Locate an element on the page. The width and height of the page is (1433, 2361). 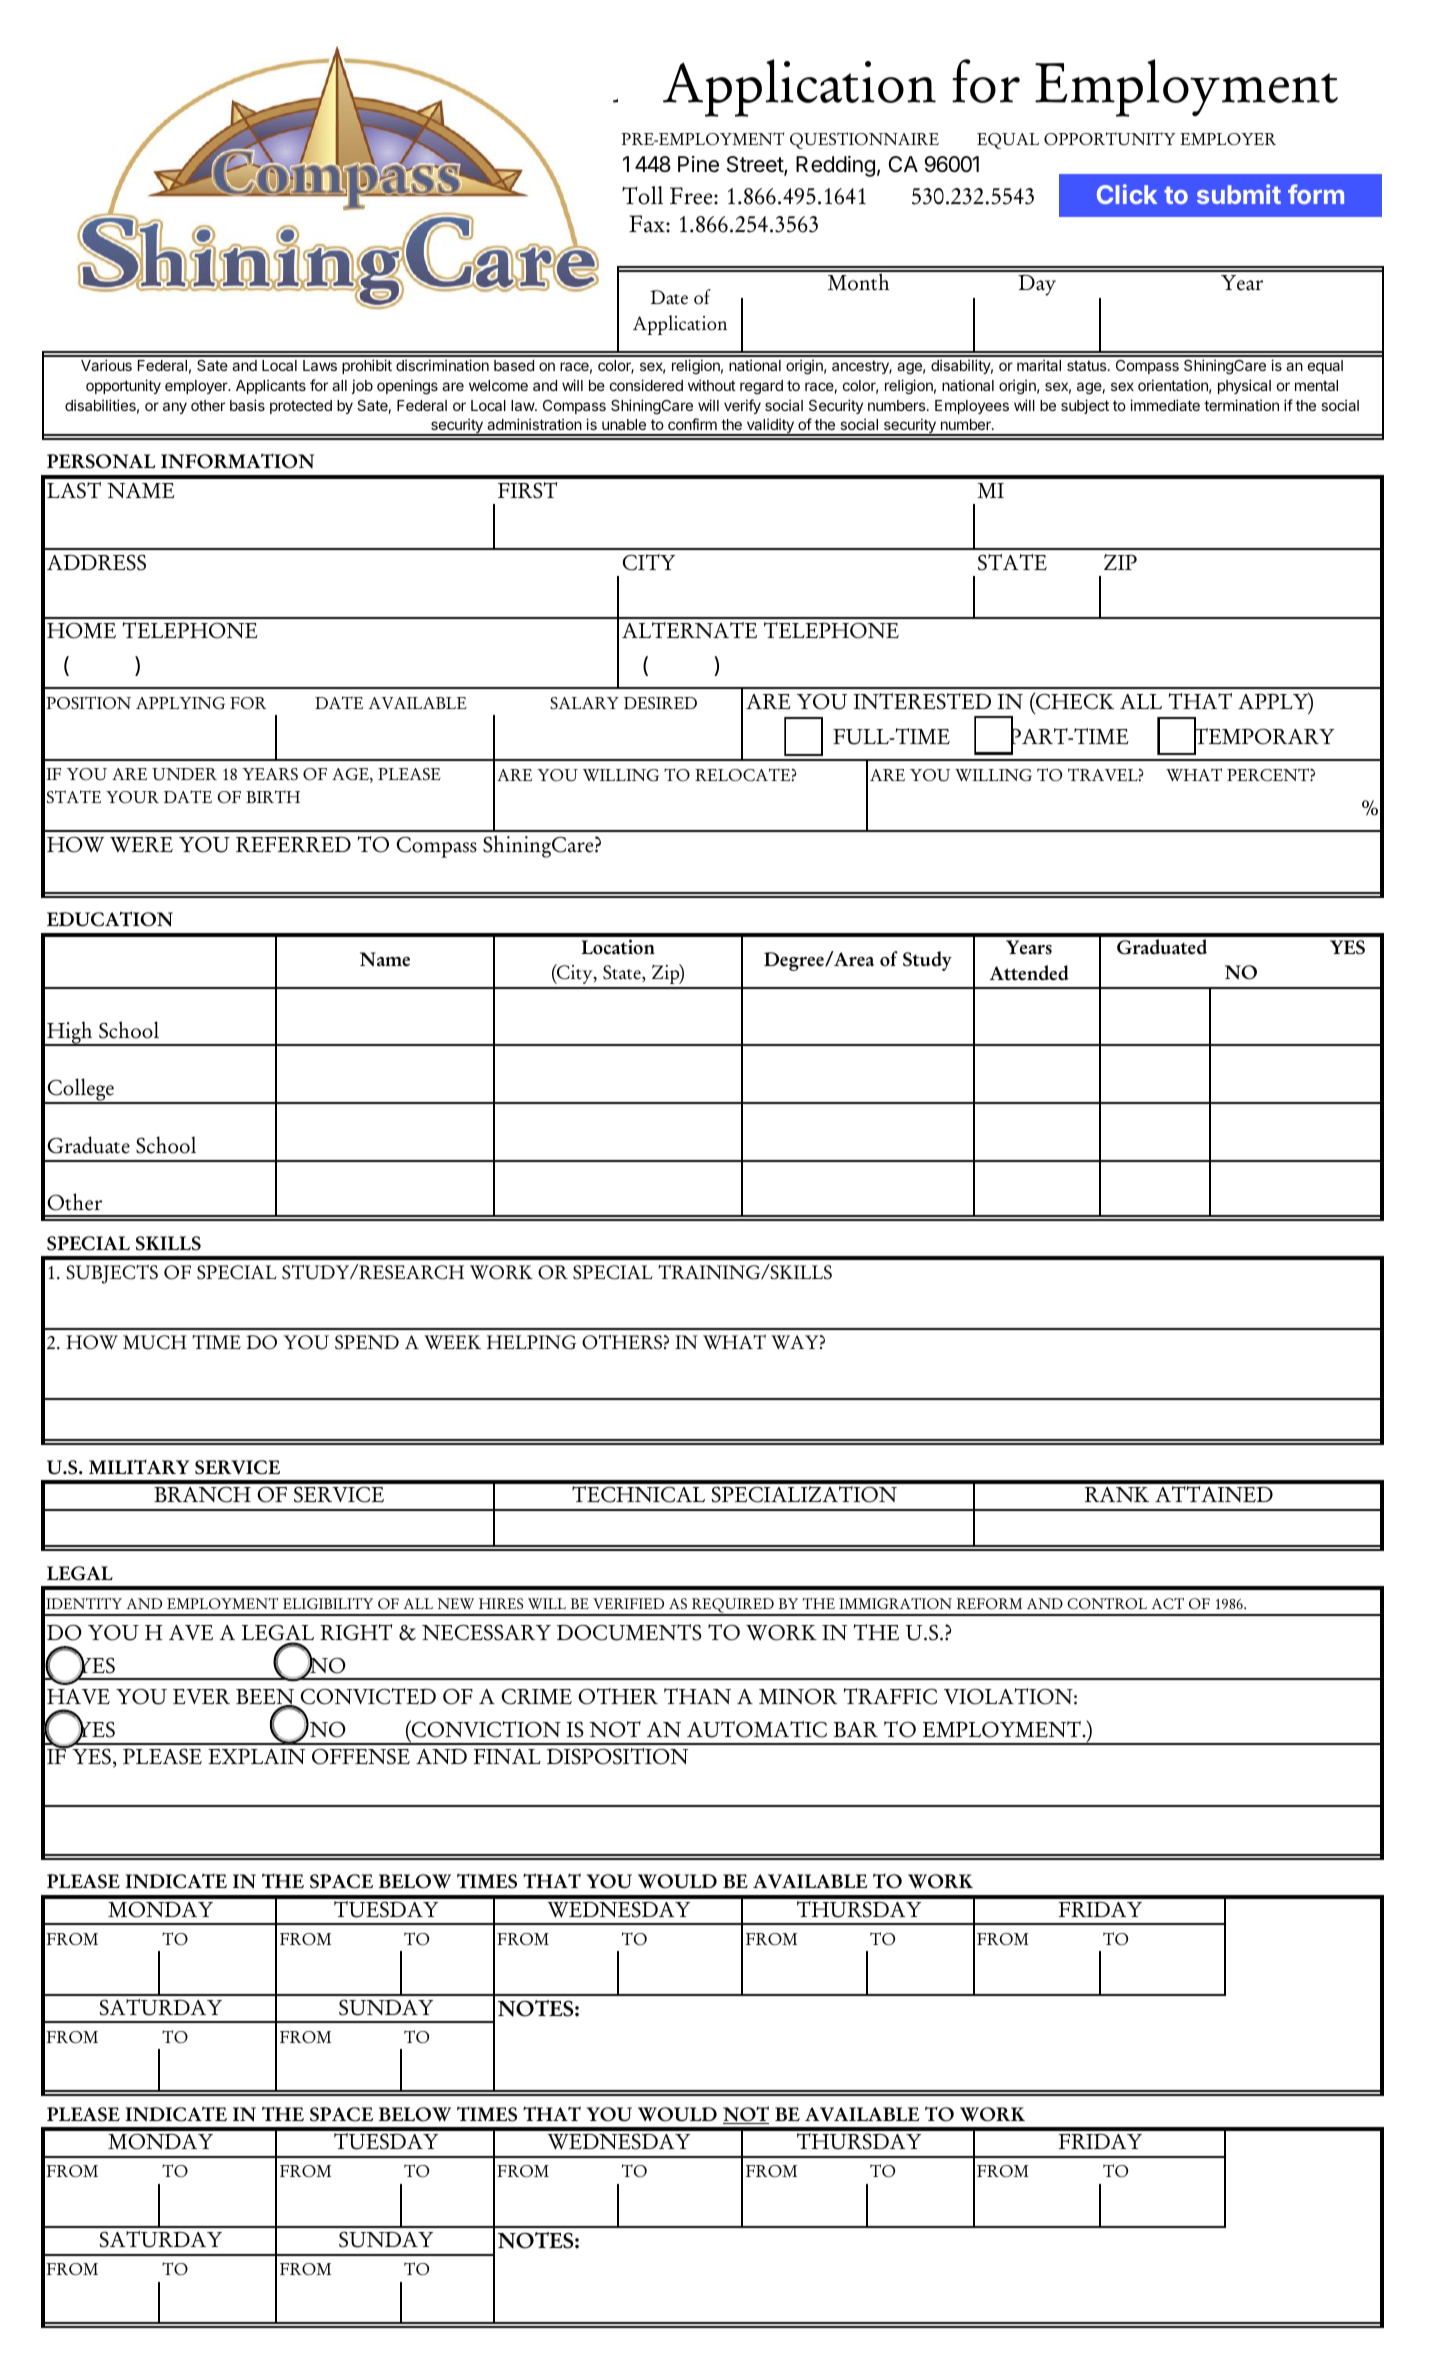
CHECK is located at coordinates (1074, 701).
